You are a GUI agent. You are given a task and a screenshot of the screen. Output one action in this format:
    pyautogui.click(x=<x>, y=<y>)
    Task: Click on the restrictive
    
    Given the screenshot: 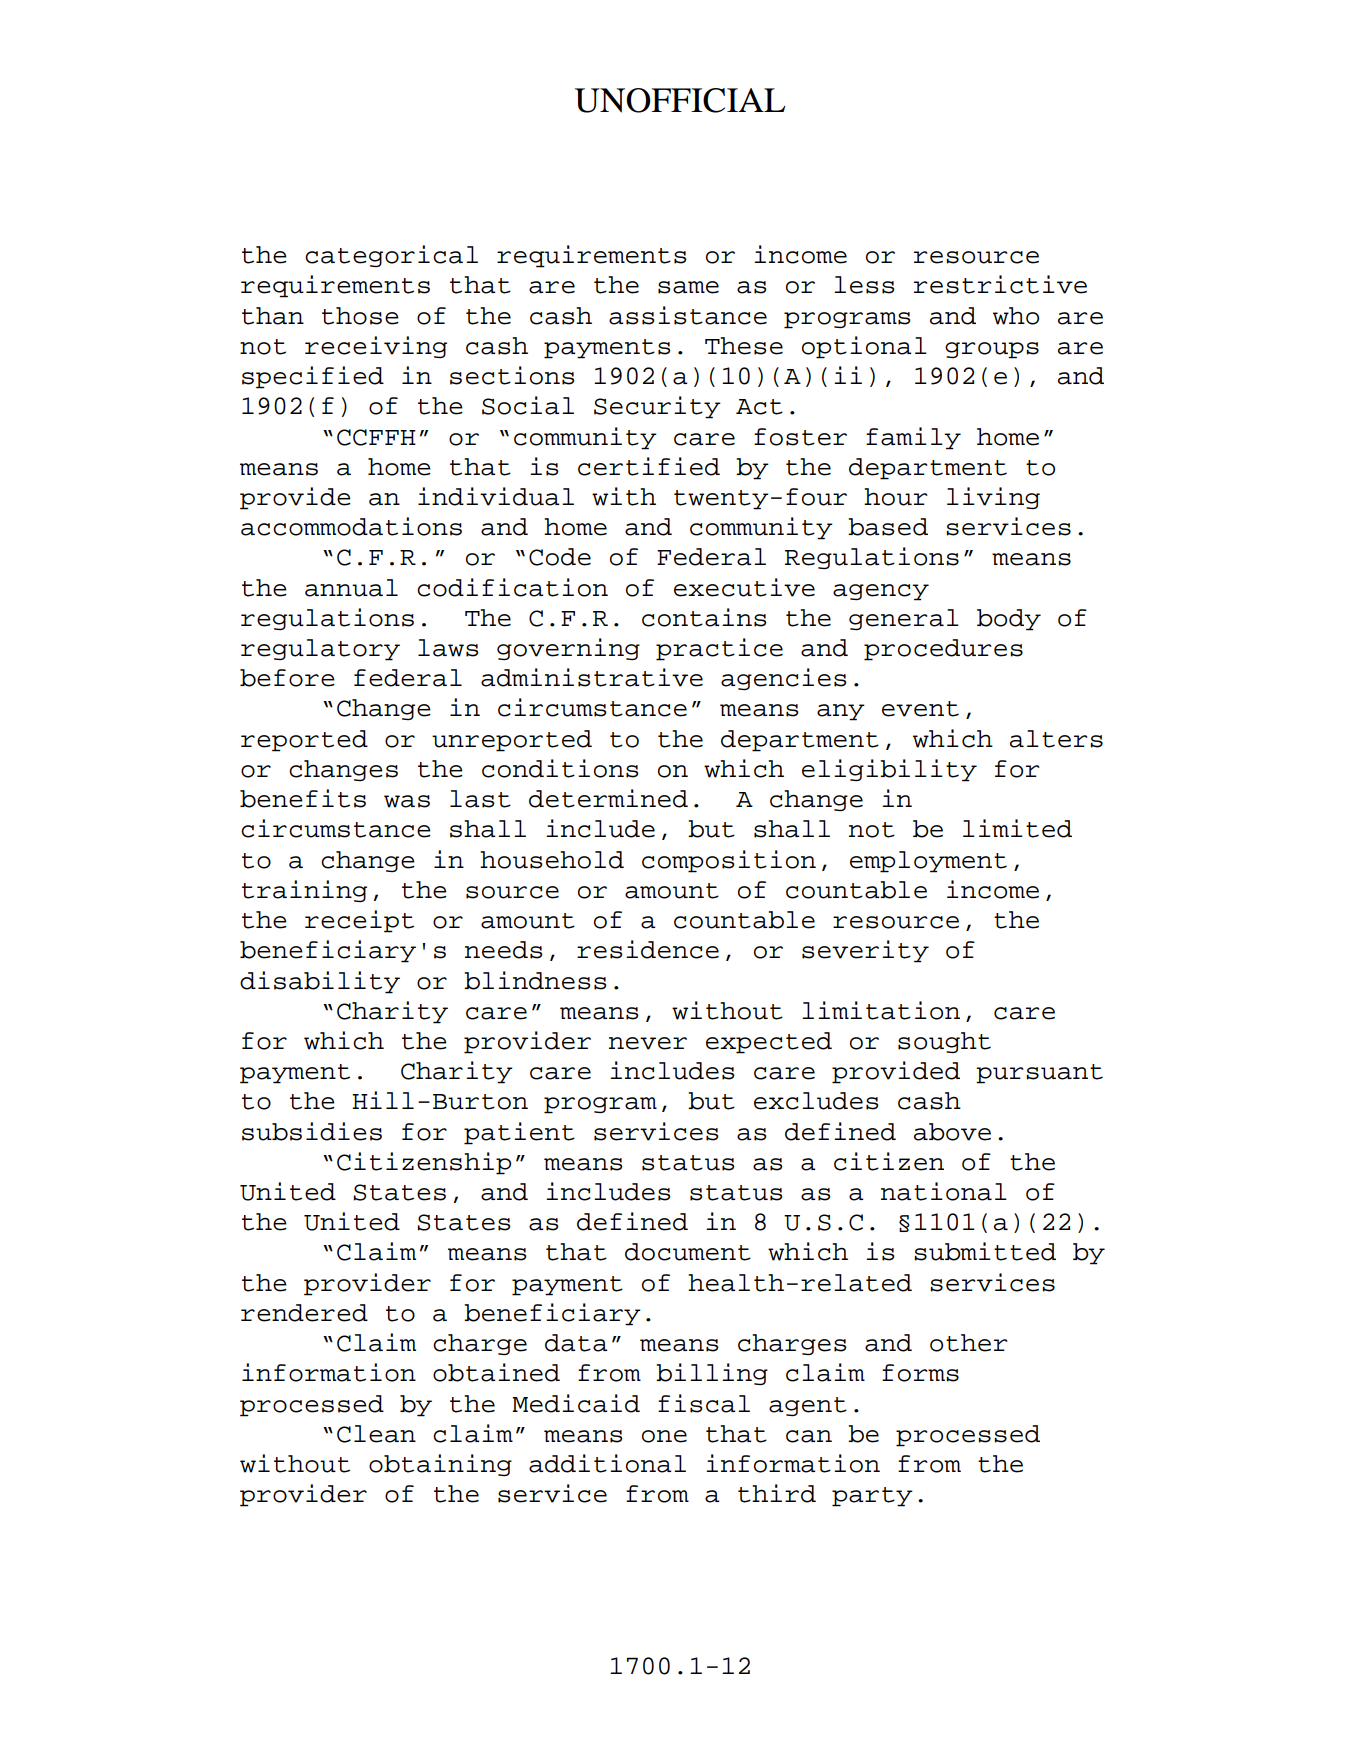 What is the action you would take?
    pyautogui.click(x=1000, y=284)
